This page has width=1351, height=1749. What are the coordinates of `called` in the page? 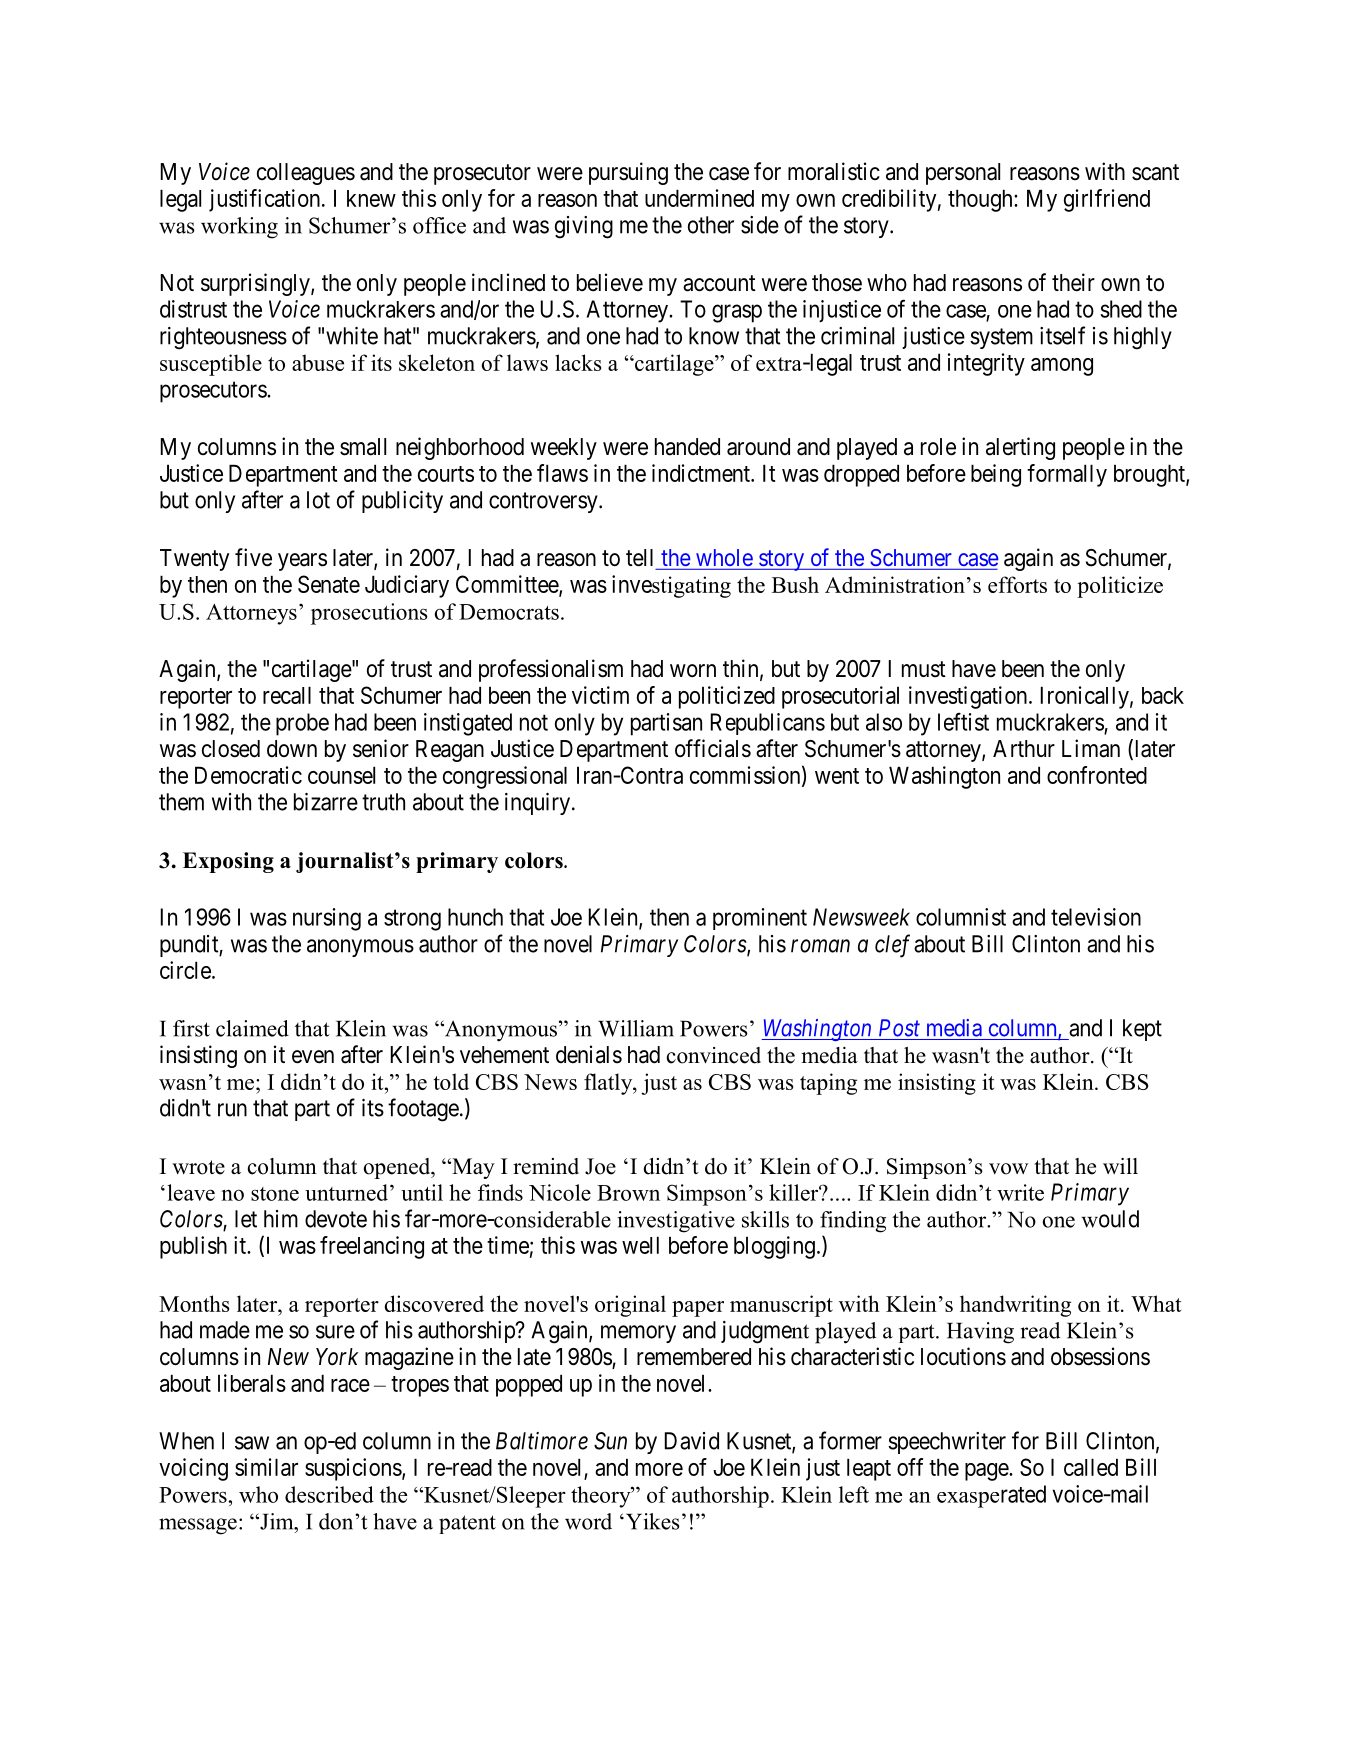 It's located at (1091, 1467).
